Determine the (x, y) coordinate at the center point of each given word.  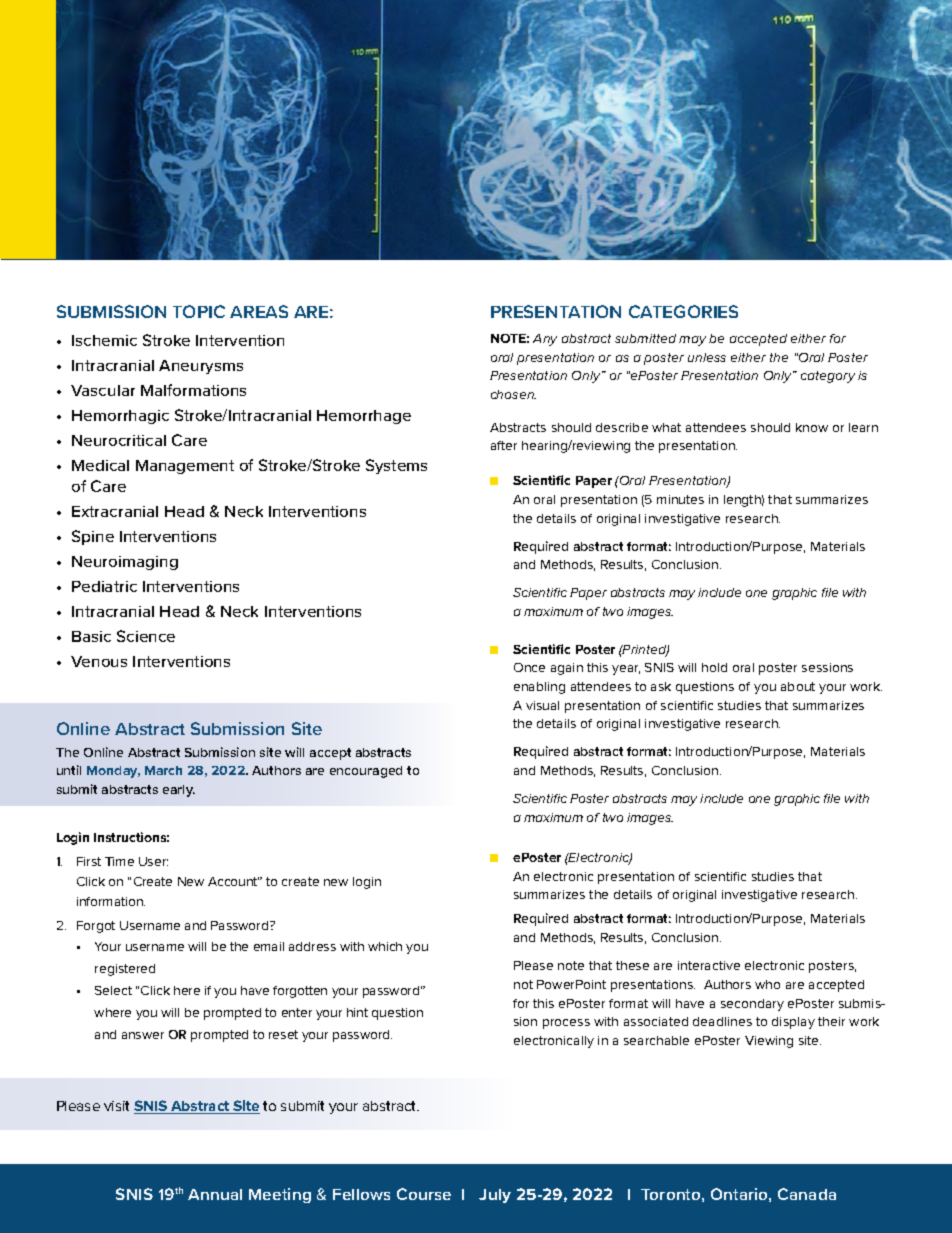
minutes (680, 499)
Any (545, 340)
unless (707, 357)
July (495, 1196)
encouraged (366, 772)
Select (113, 990)
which (385, 946)
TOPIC (199, 311)
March (163, 770)
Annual (215, 1194)
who (767, 984)
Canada (807, 1194)
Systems (396, 466)
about (798, 686)
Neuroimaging (125, 563)
